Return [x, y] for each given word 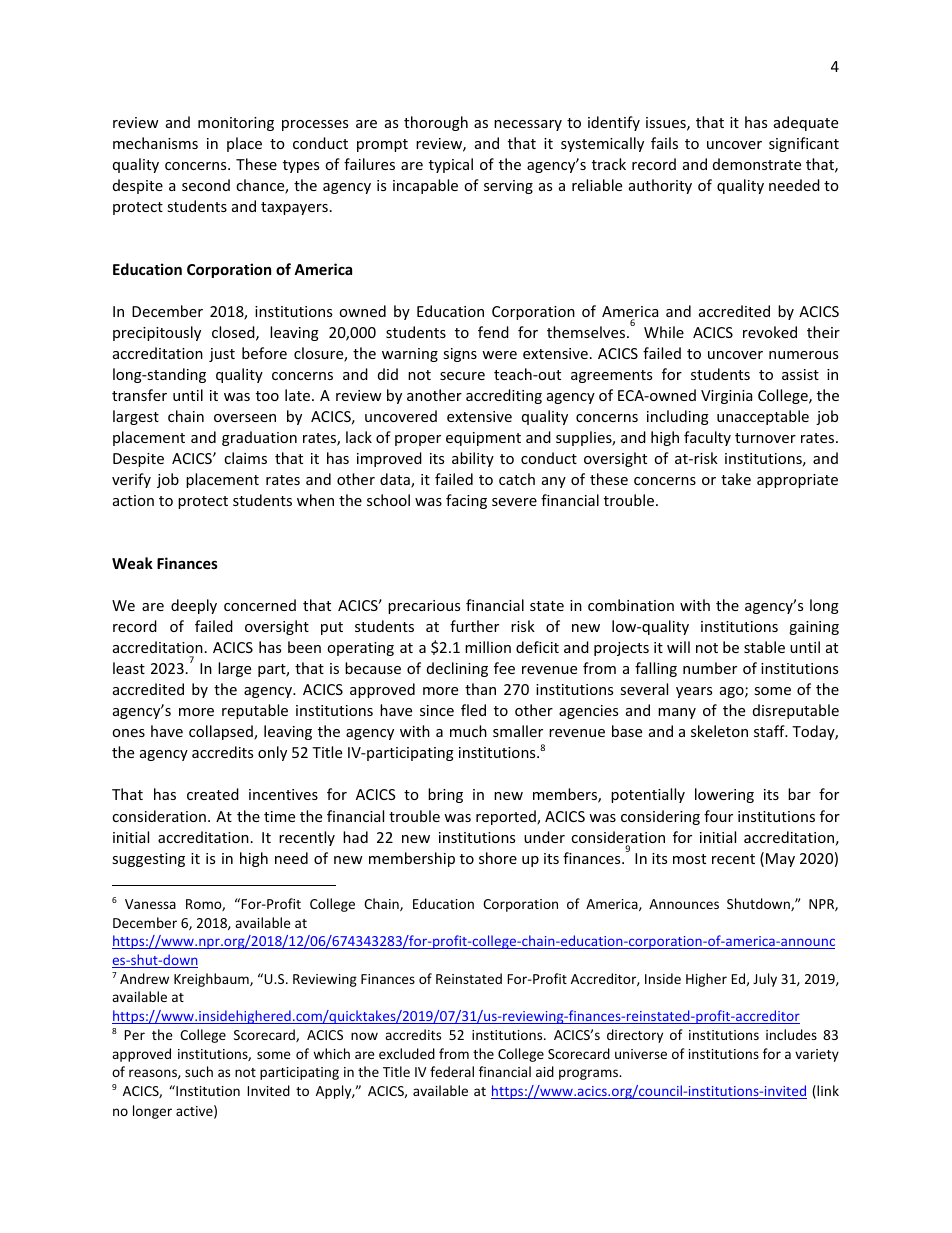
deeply [194, 606]
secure [462, 376]
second [206, 185]
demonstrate [757, 164]
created [213, 794]
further [474, 626]
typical [451, 165]
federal [452, 1071]
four [718, 816]
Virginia [726, 397]
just [222, 355]
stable [764, 647]
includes [791, 1034]
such [199, 1071]
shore [498, 858]
